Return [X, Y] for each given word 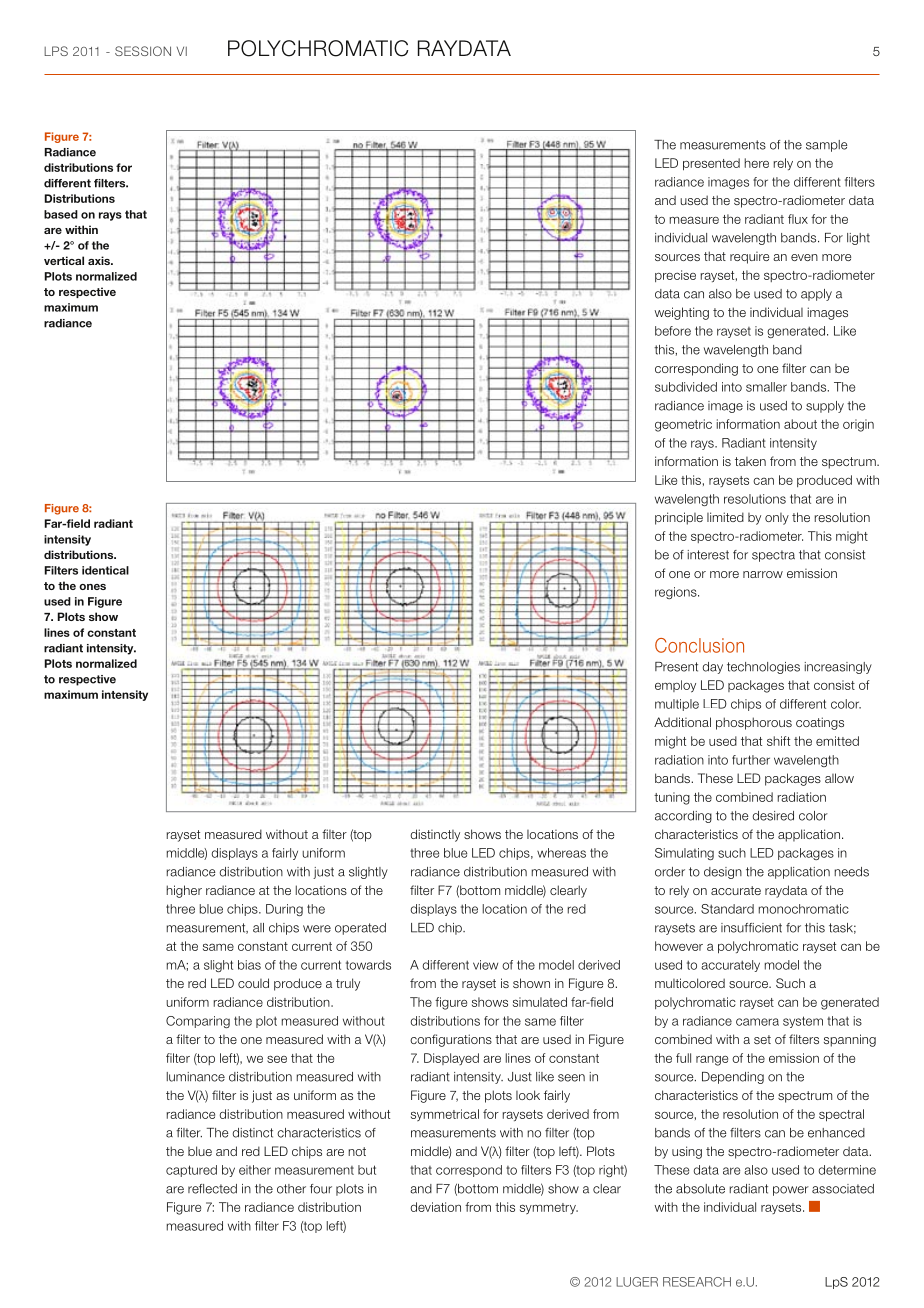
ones [92, 587]
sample [827, 146]
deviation [435, 1207]
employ [675, 686]
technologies [763, 668]
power [791, 1191]
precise [675, 276]
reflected [212, 1189]
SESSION [143, 51]
